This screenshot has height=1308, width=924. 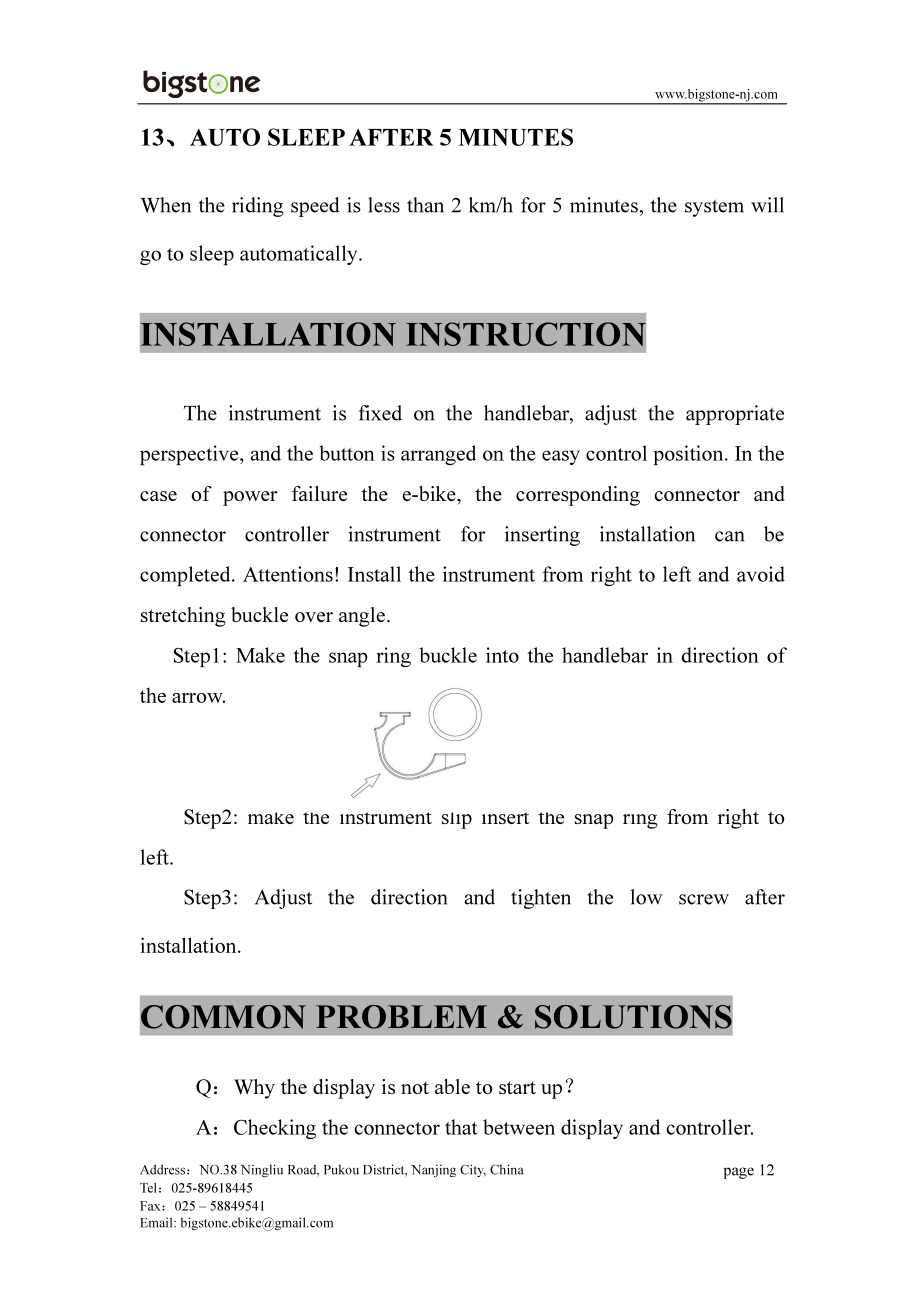 I want to click on screw, so click(x=704, y=899).
